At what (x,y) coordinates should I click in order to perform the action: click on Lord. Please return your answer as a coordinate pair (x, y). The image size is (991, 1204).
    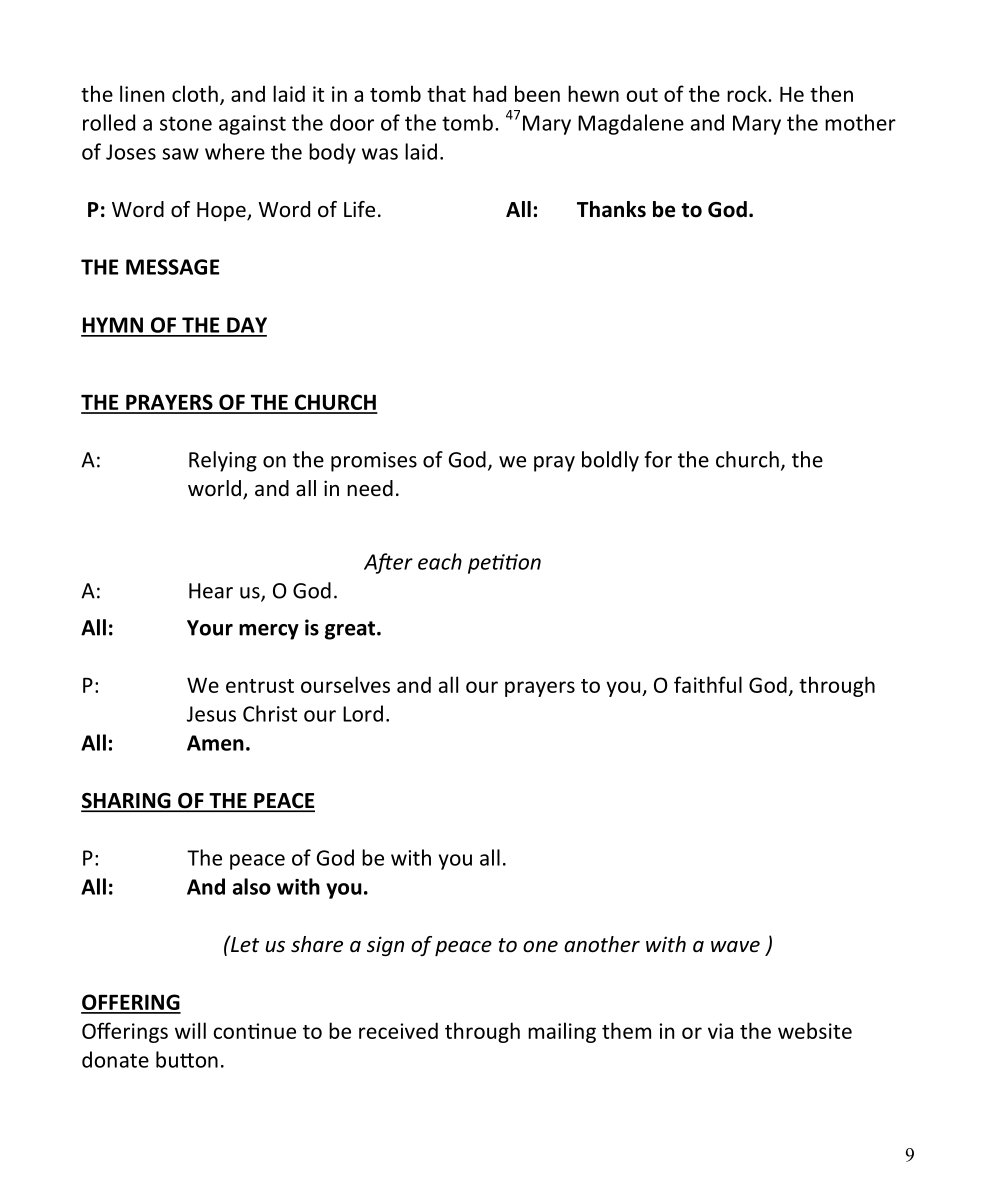
    Looking at the image, I should click on (363, 713).
